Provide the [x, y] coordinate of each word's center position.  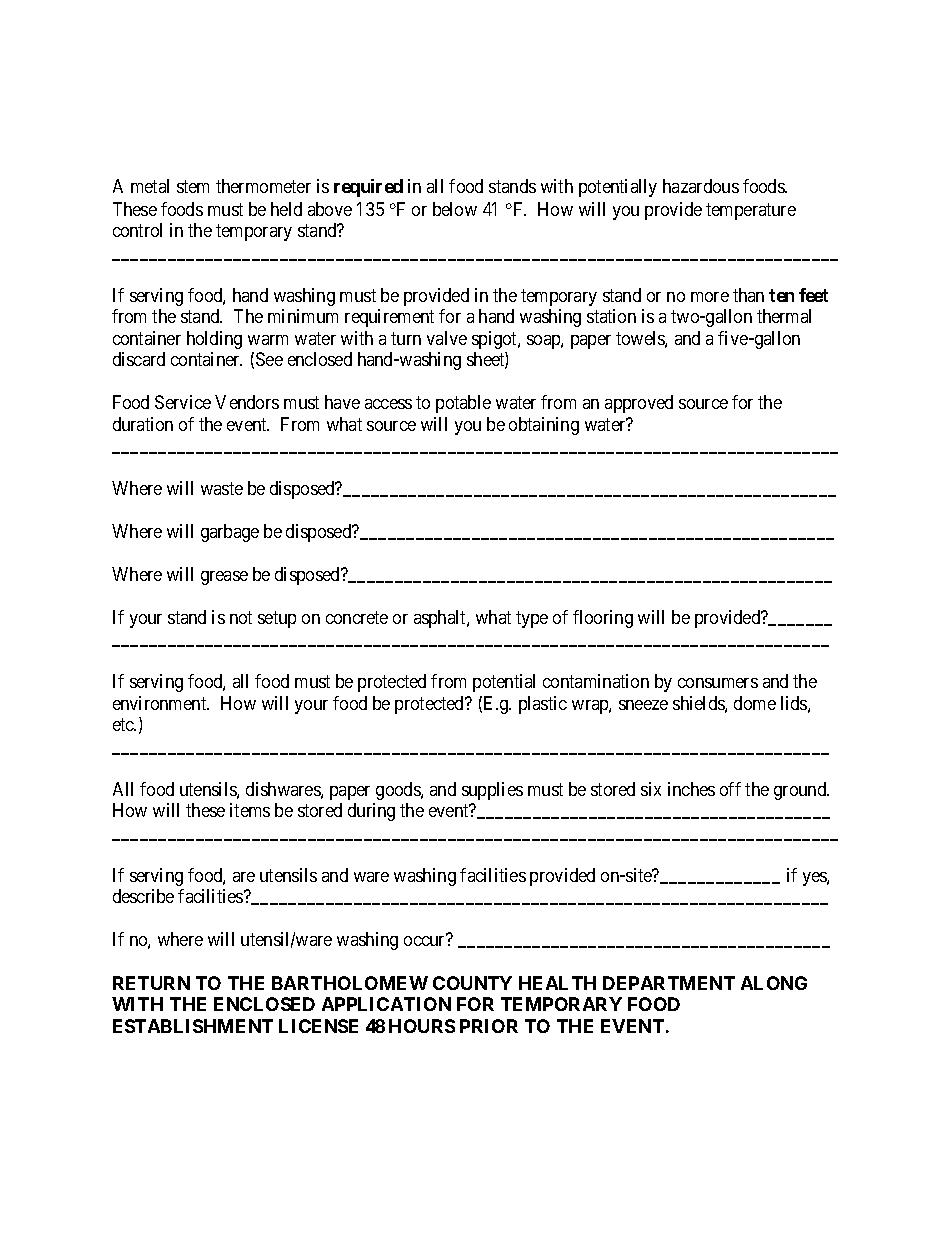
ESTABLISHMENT [193, 1026]
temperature [751, 211]
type [532, 619]
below [455, 209]
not [241, 617]
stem [193, 186]
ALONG [774, 983]
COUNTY [472, 983]
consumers [718, 683]
